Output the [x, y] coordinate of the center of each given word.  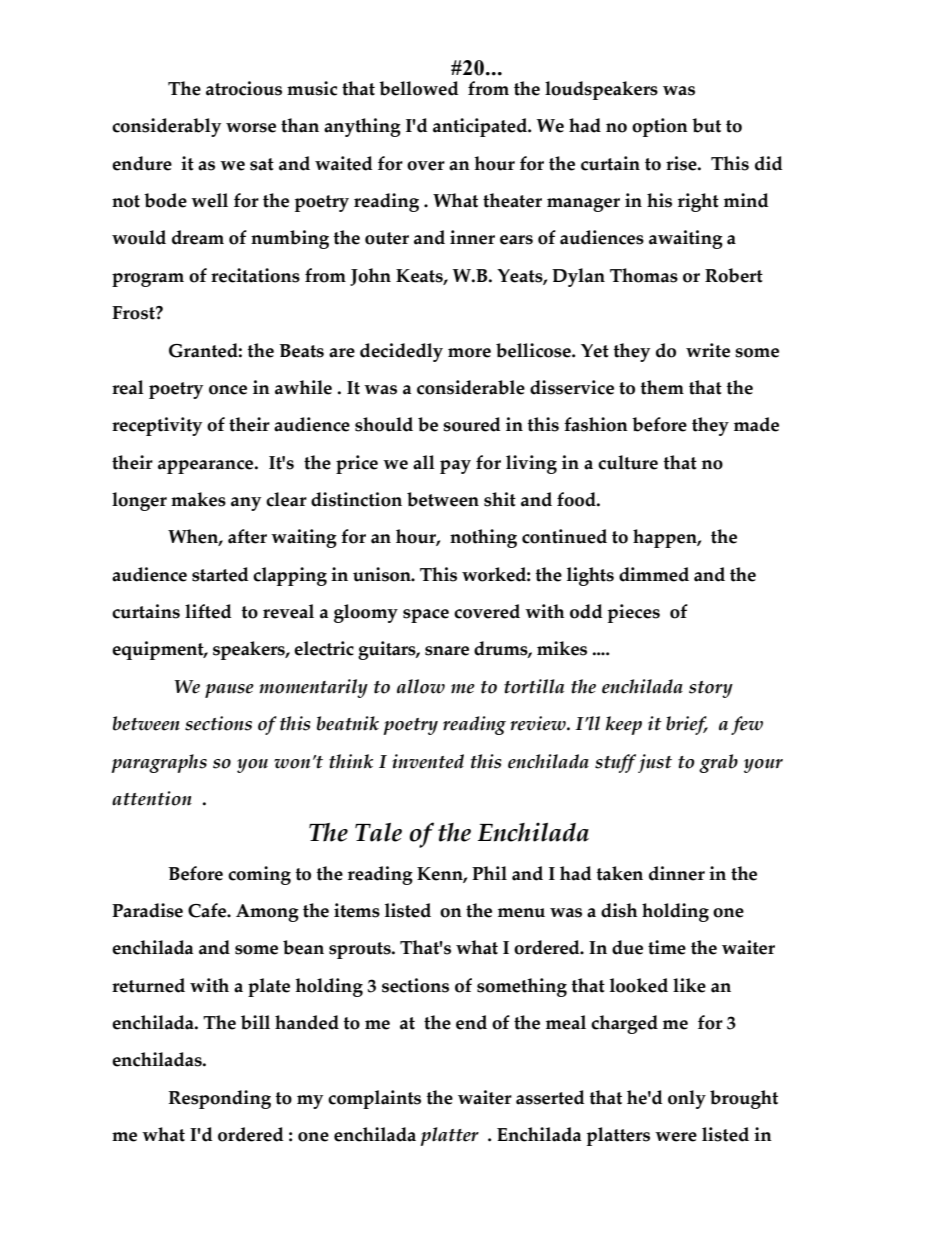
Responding [219, 1099]
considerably [166, 127]
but [706, 125]
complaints [374, 1099]
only [687, 1099]
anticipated [481, 127]
